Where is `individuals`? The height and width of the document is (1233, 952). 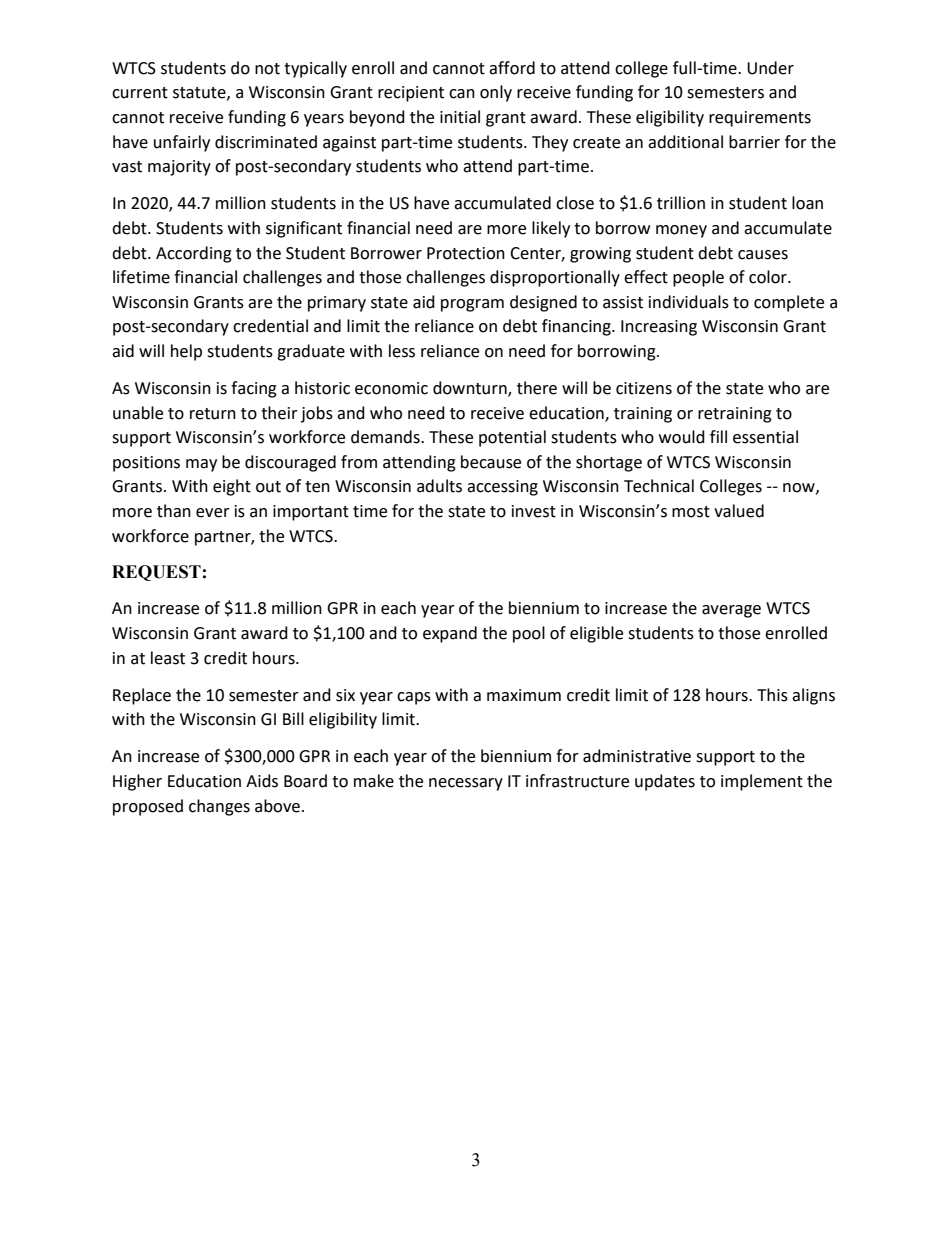 individuals is located at coordinates (689, 302).
